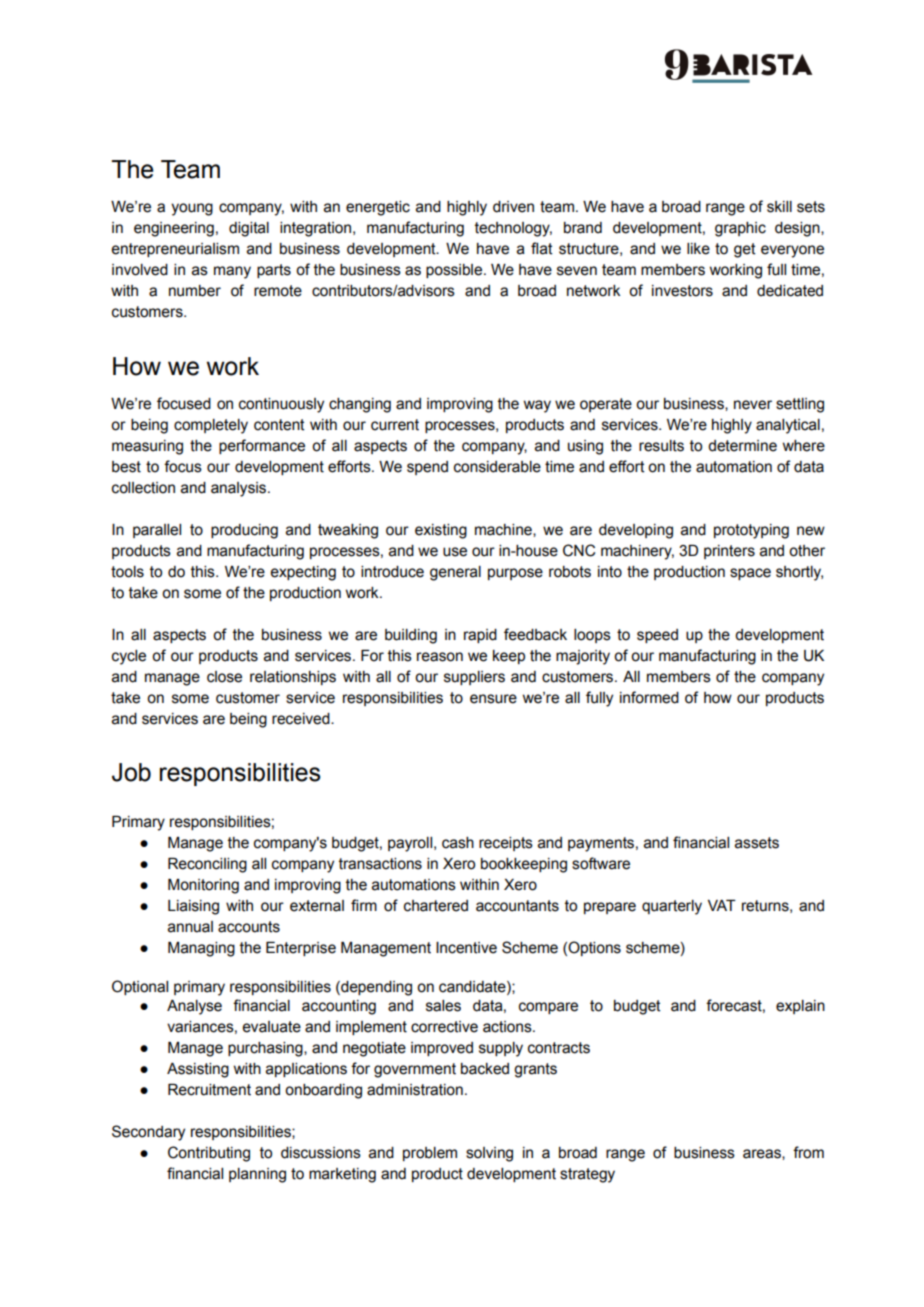 This screenshot has height=1307, width=924. I want to click on annual, so click(190, 927).
